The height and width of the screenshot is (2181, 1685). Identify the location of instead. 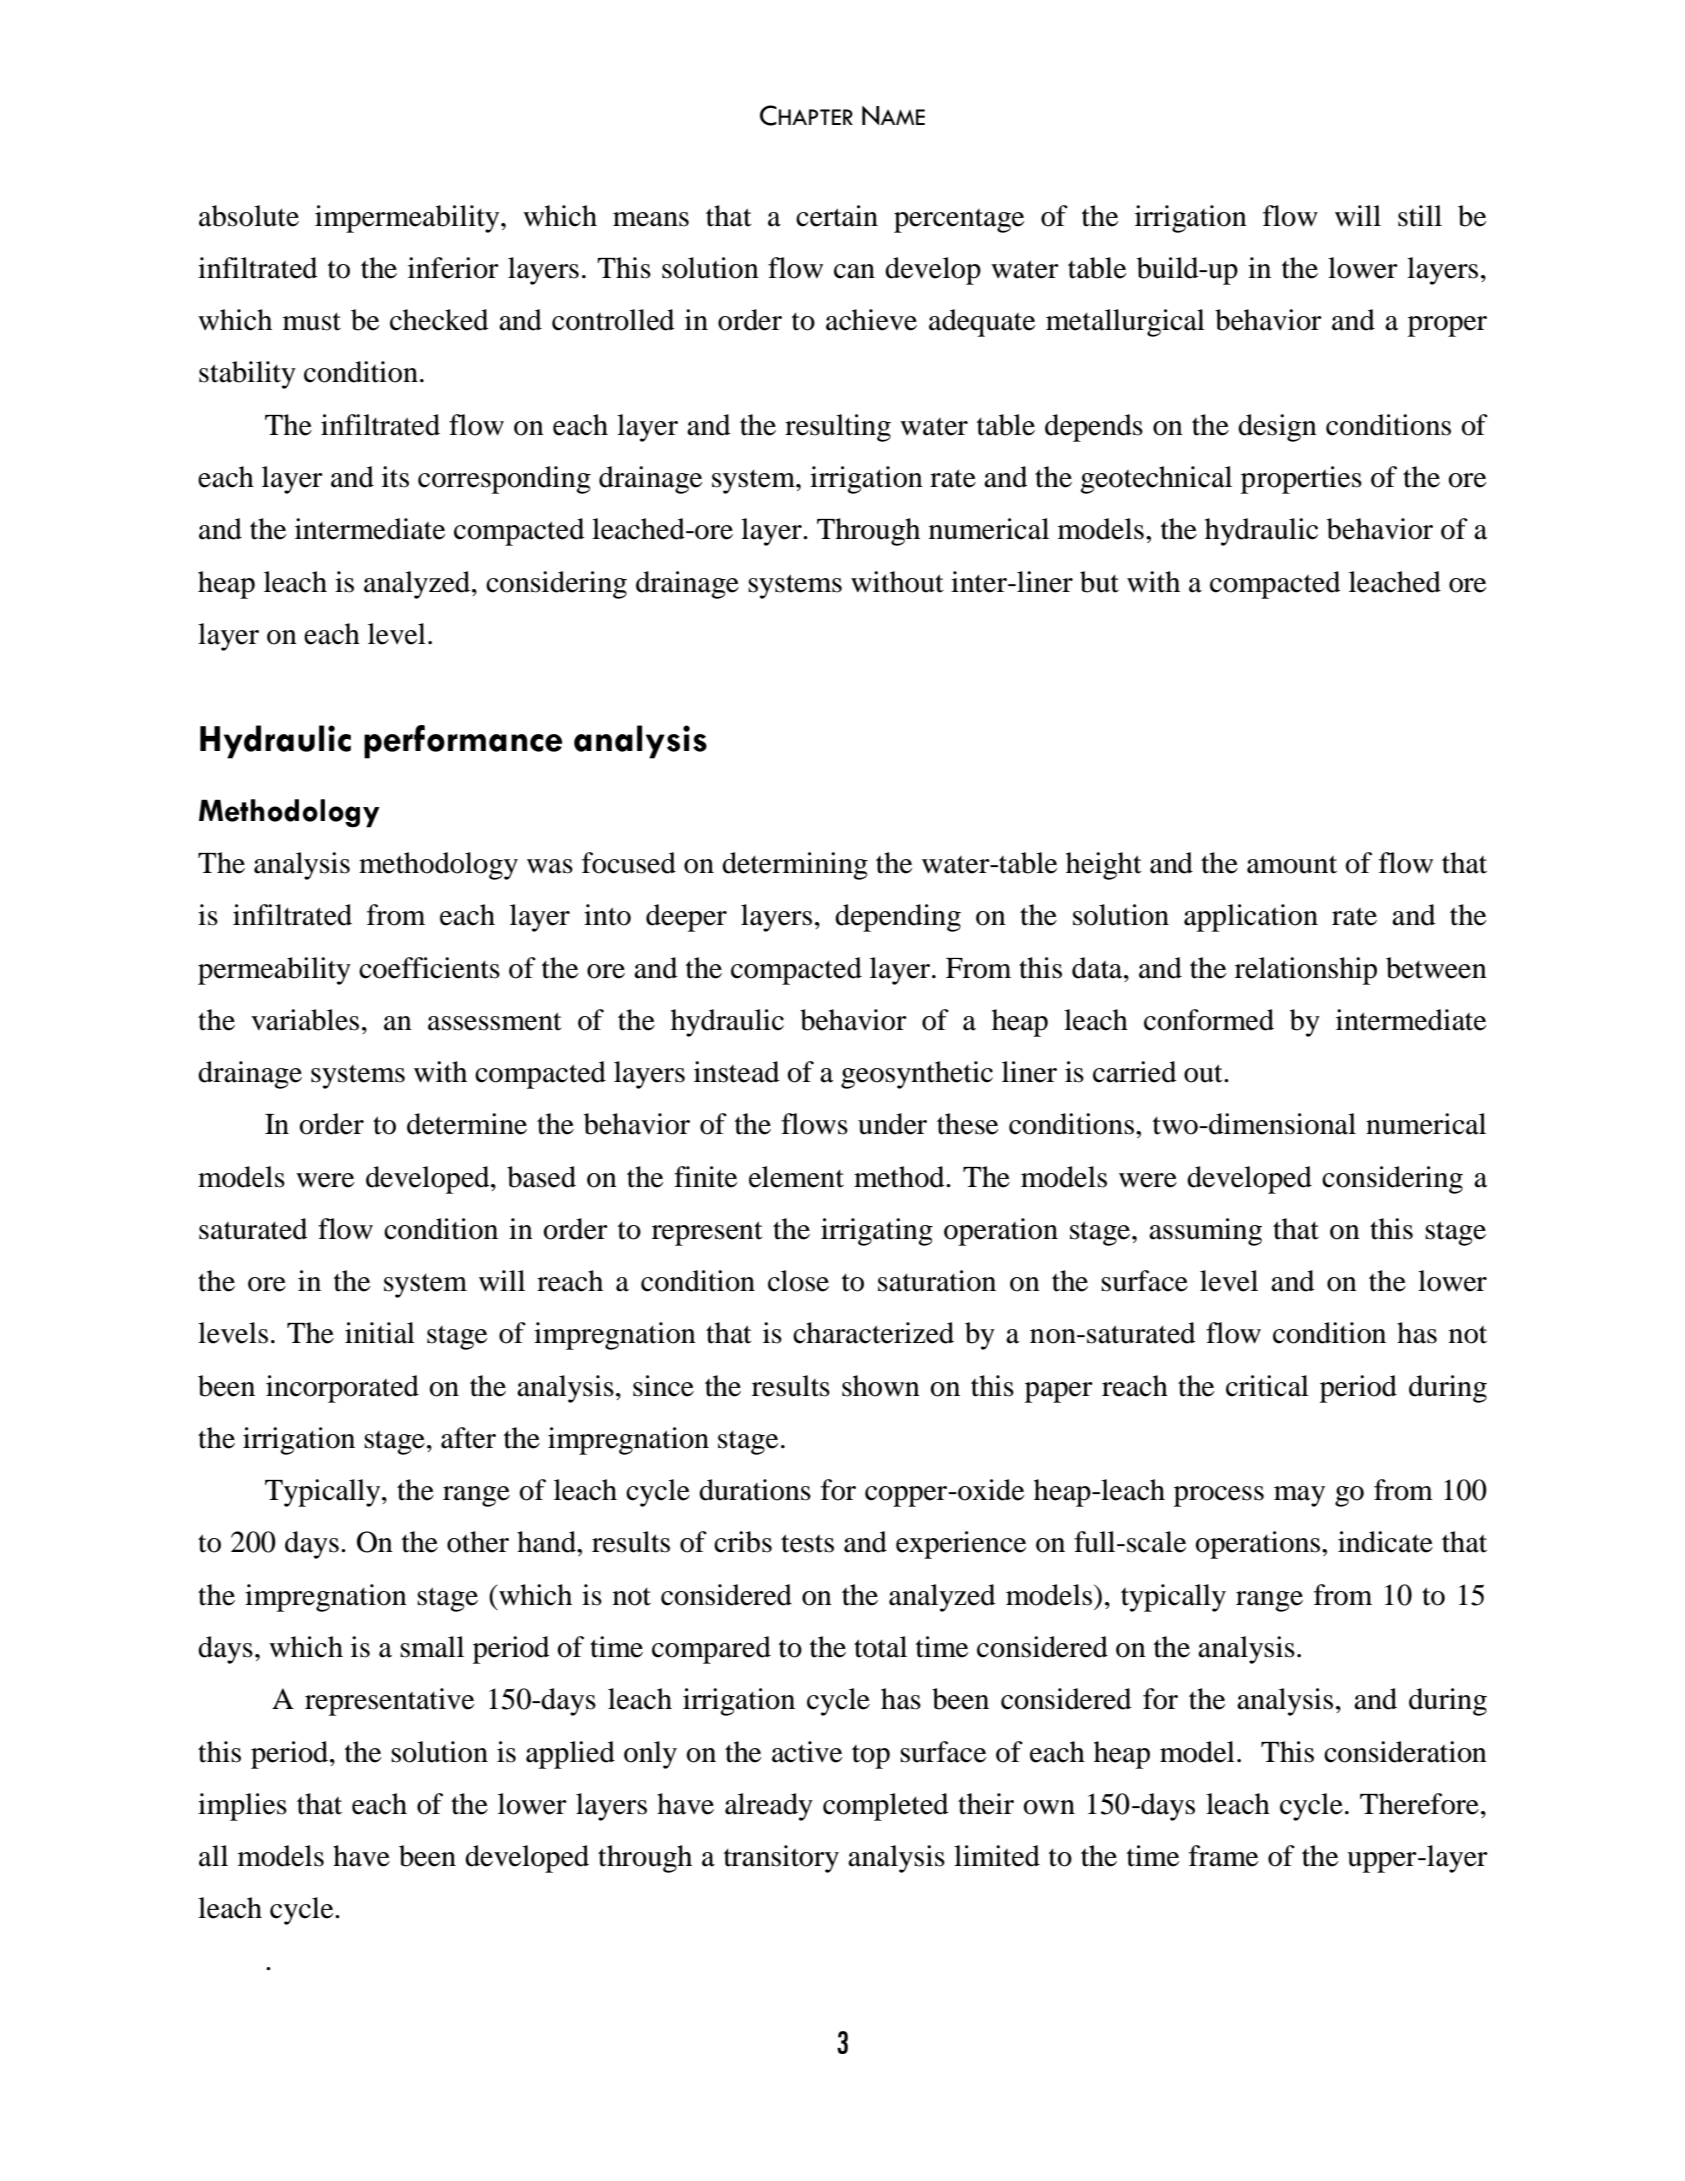
(737, 1072).
